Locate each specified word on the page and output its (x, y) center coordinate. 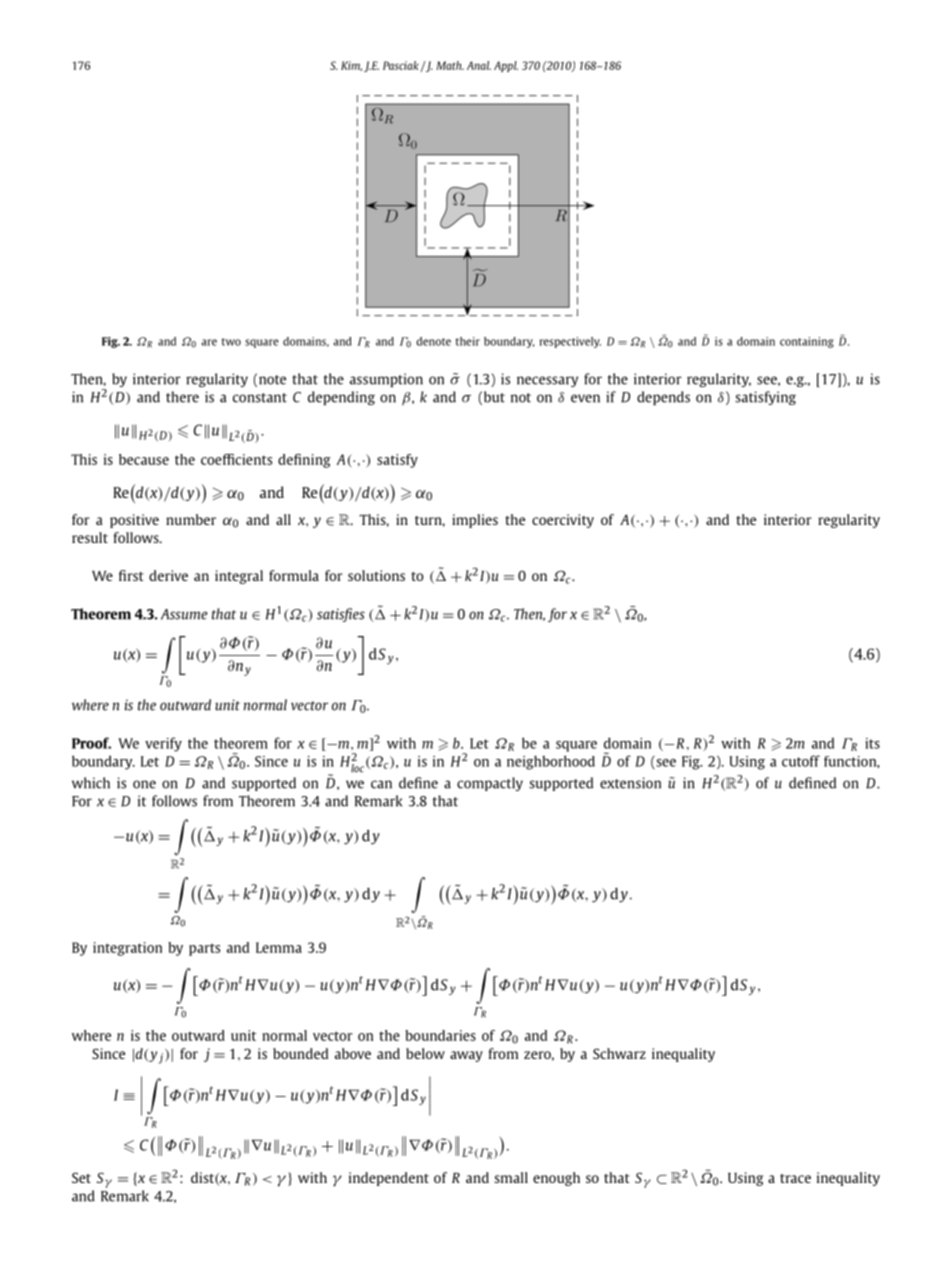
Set (81, 1177)
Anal (479, 65)
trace (795, 1178)
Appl (506, 66)
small (511, 1177)
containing (807, 342)
